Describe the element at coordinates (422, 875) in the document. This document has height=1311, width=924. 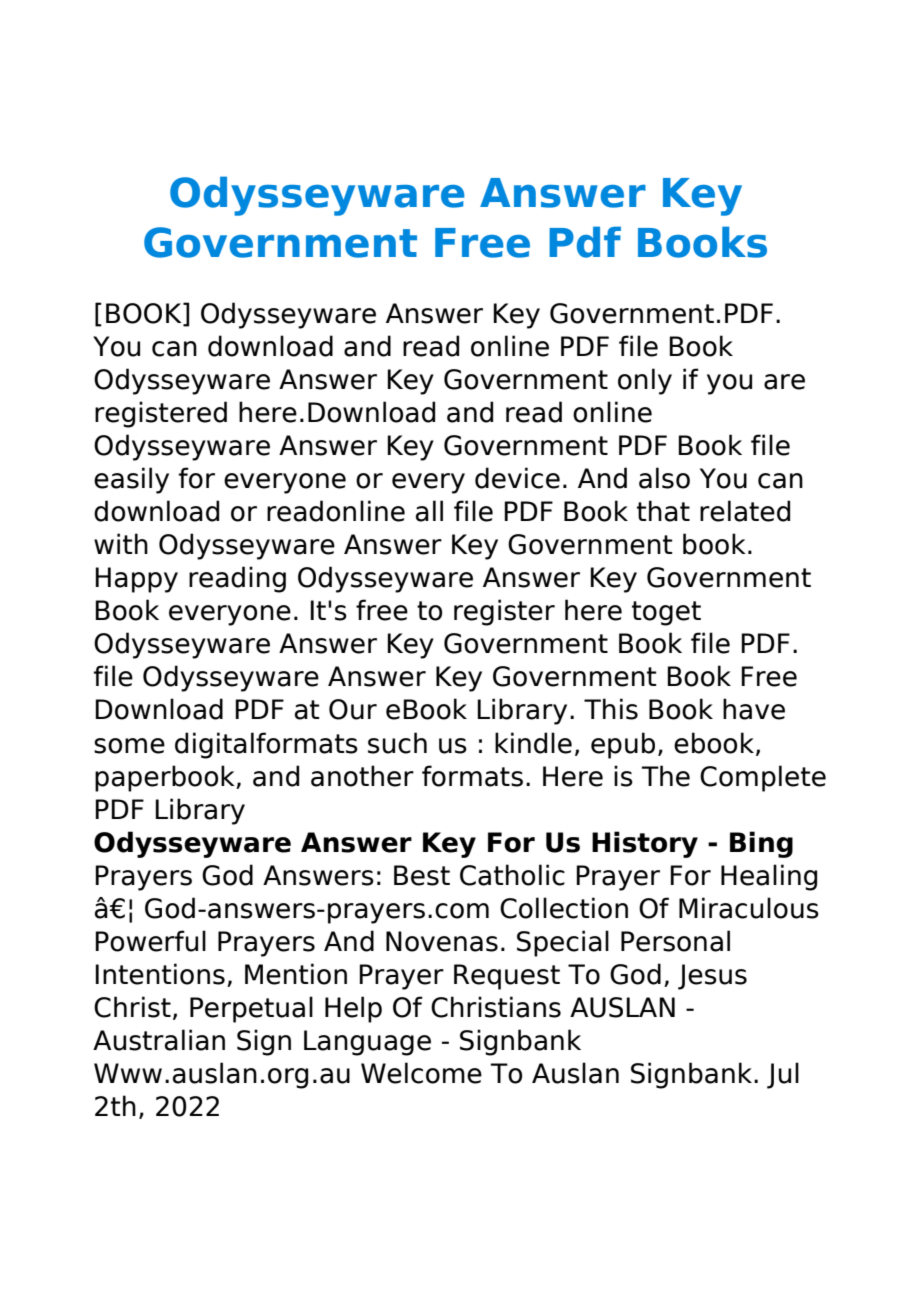
I see `Best` at that location.
